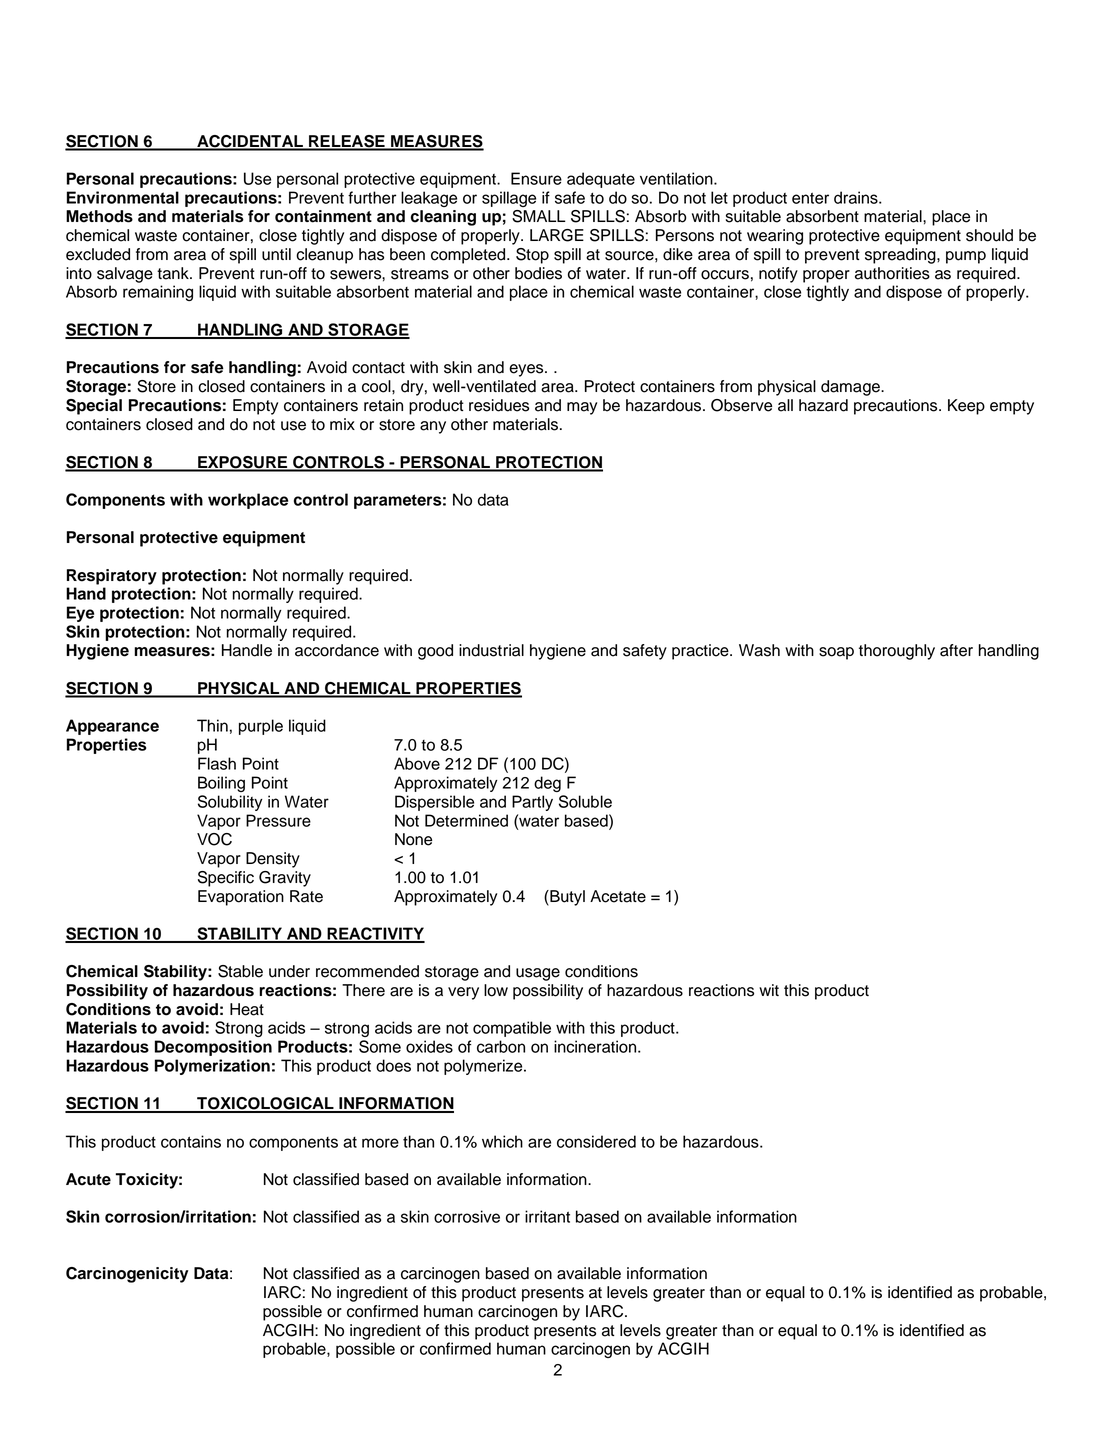 The height and width of the page is (1444, 1116). I want to click on Keep, so click(966, 407).
